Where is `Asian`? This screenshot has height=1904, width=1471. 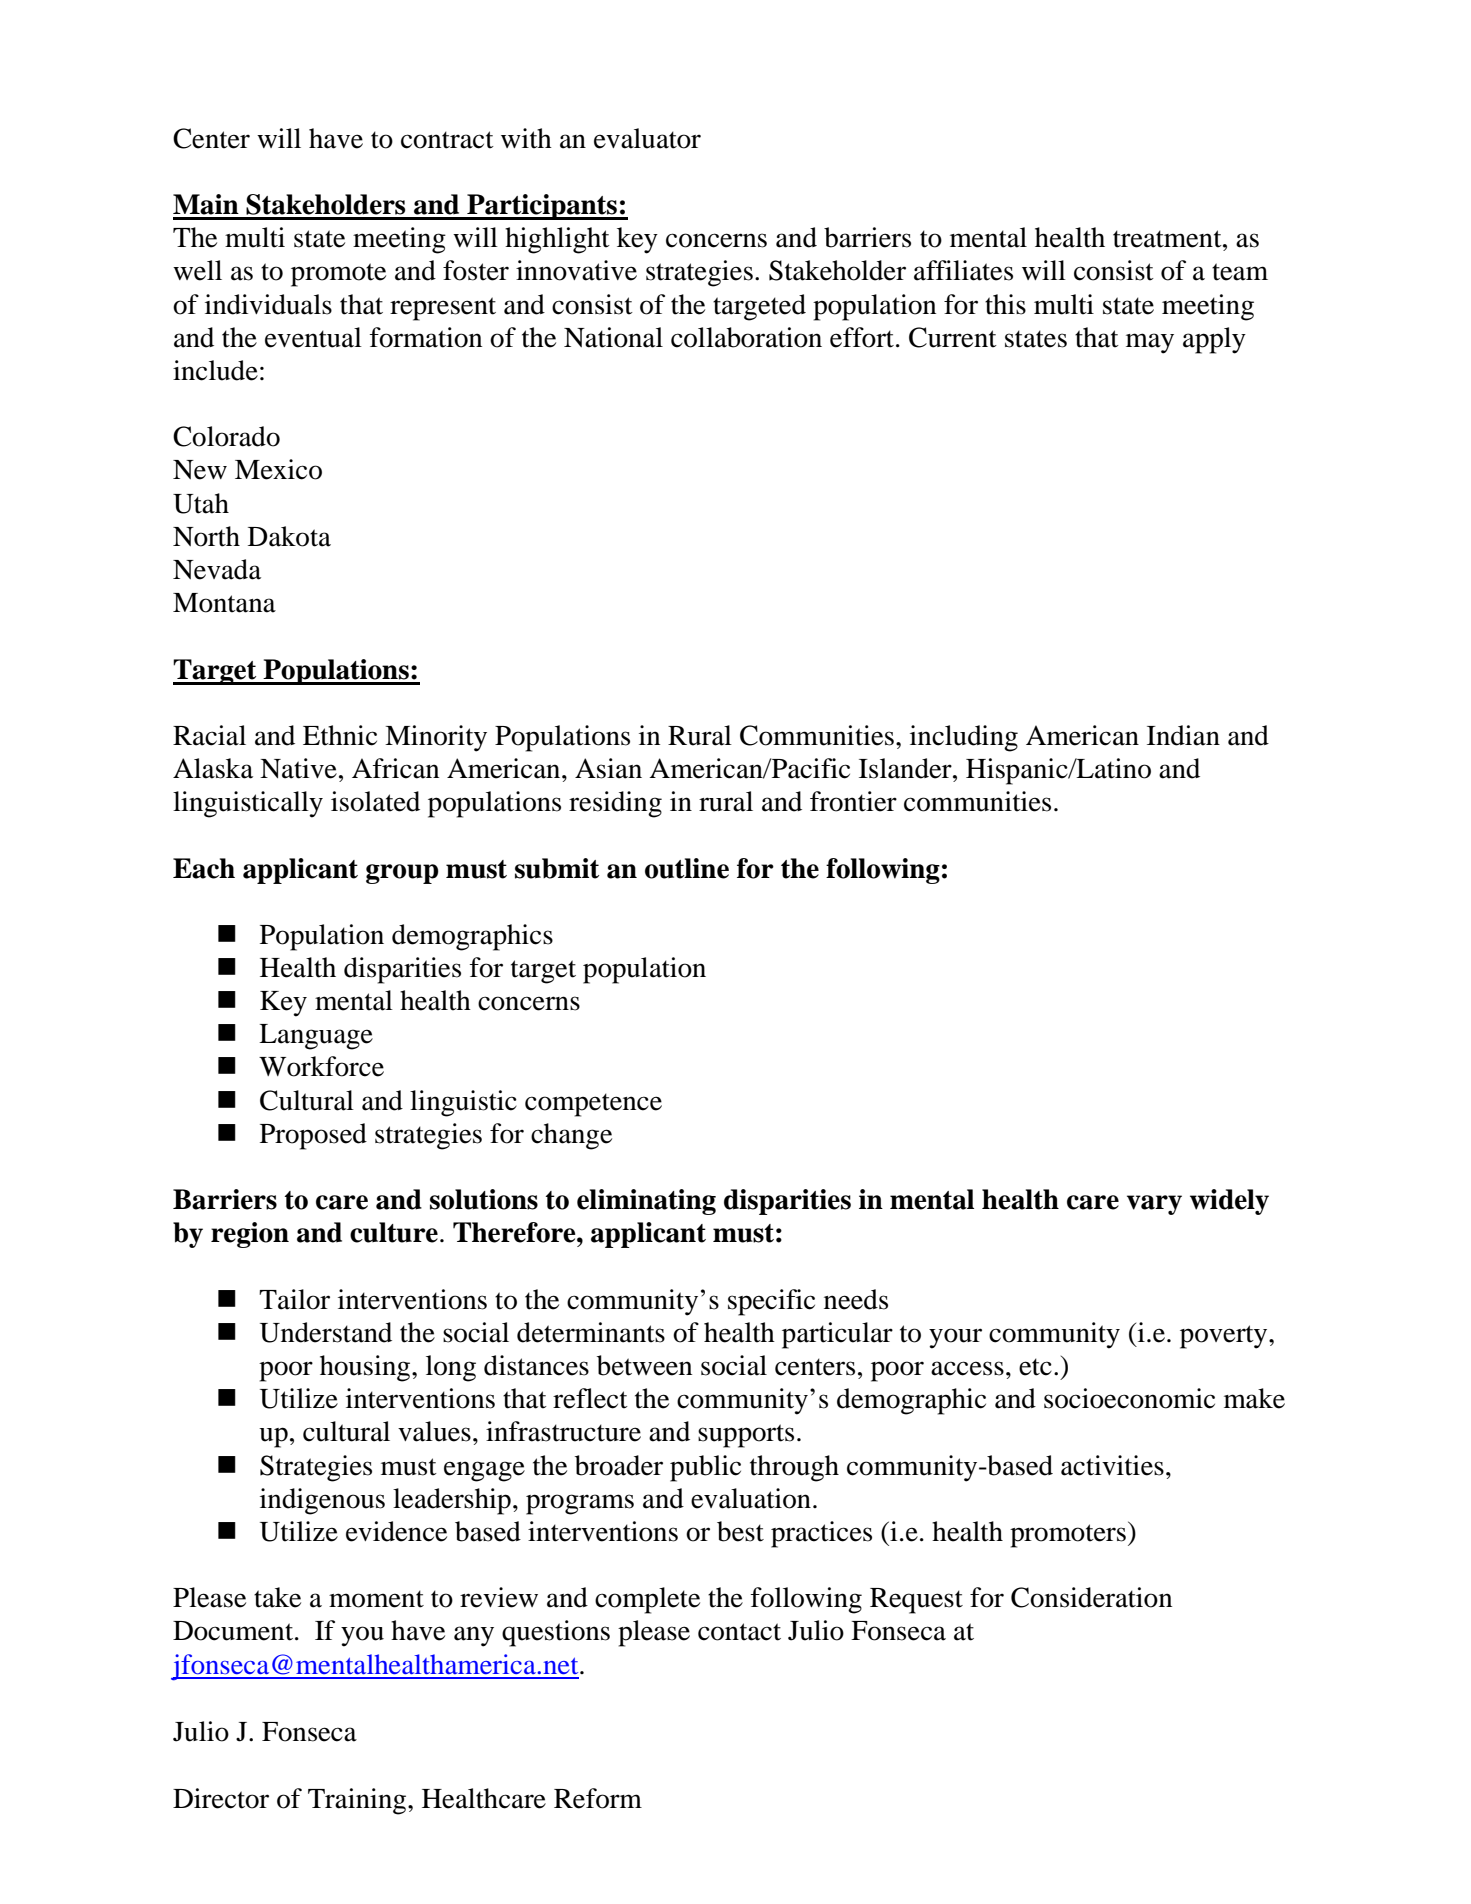 Asian is located at coordinates (608, 768).
